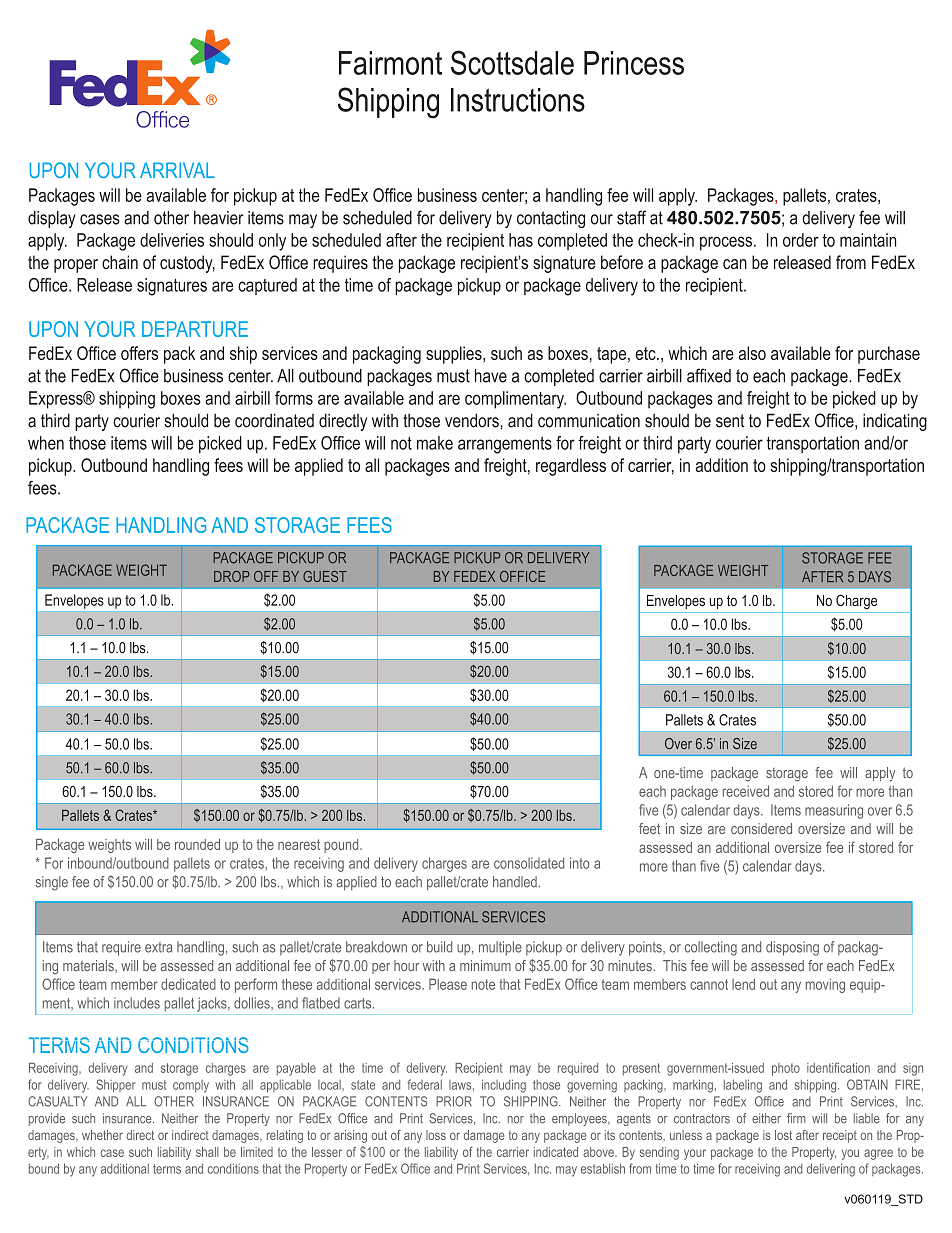  Describe the element at coordinates (325, 576) in the document. I see `GUEST` at that location.
